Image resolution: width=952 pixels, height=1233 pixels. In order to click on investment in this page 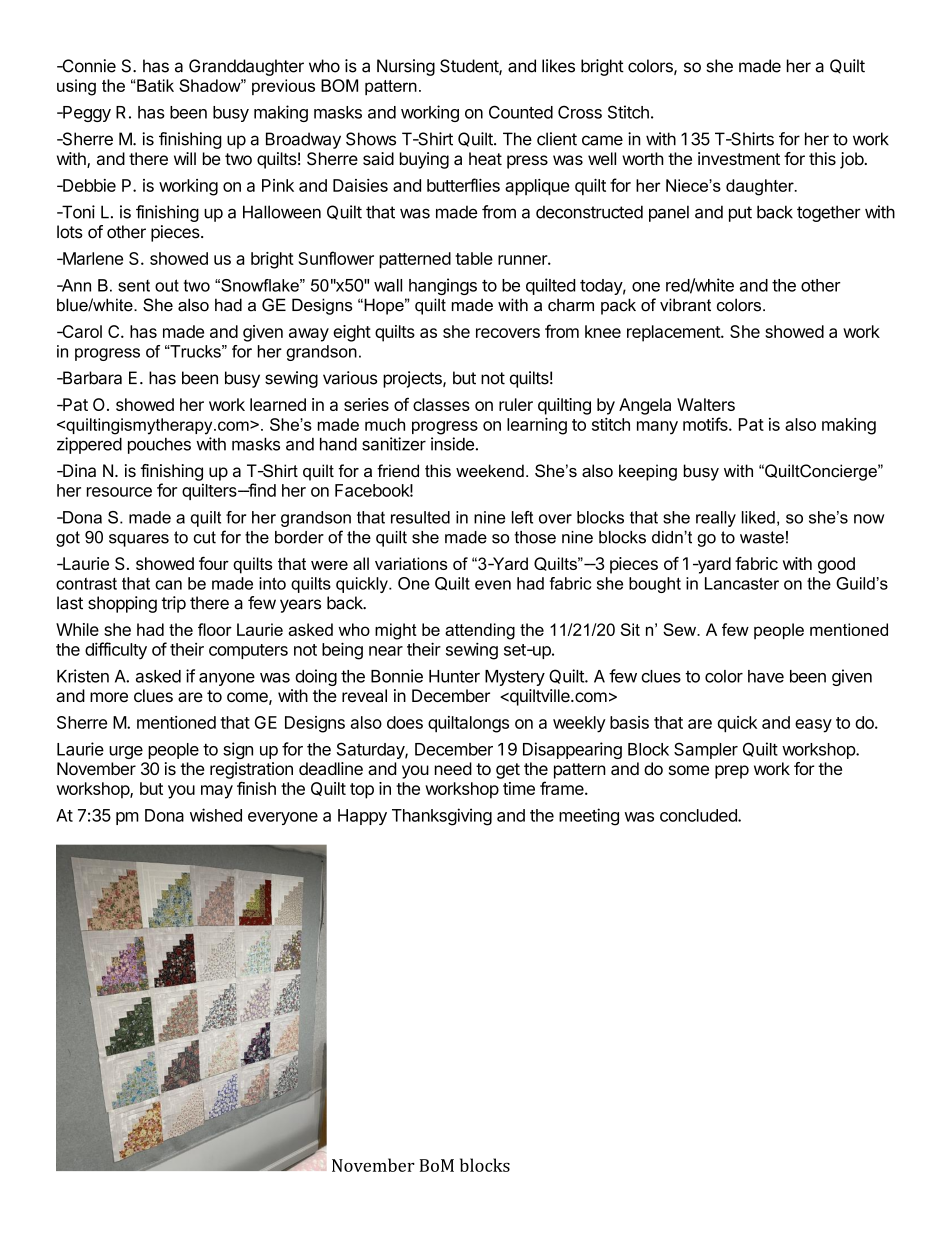, I will do `click(739, 158)`.
